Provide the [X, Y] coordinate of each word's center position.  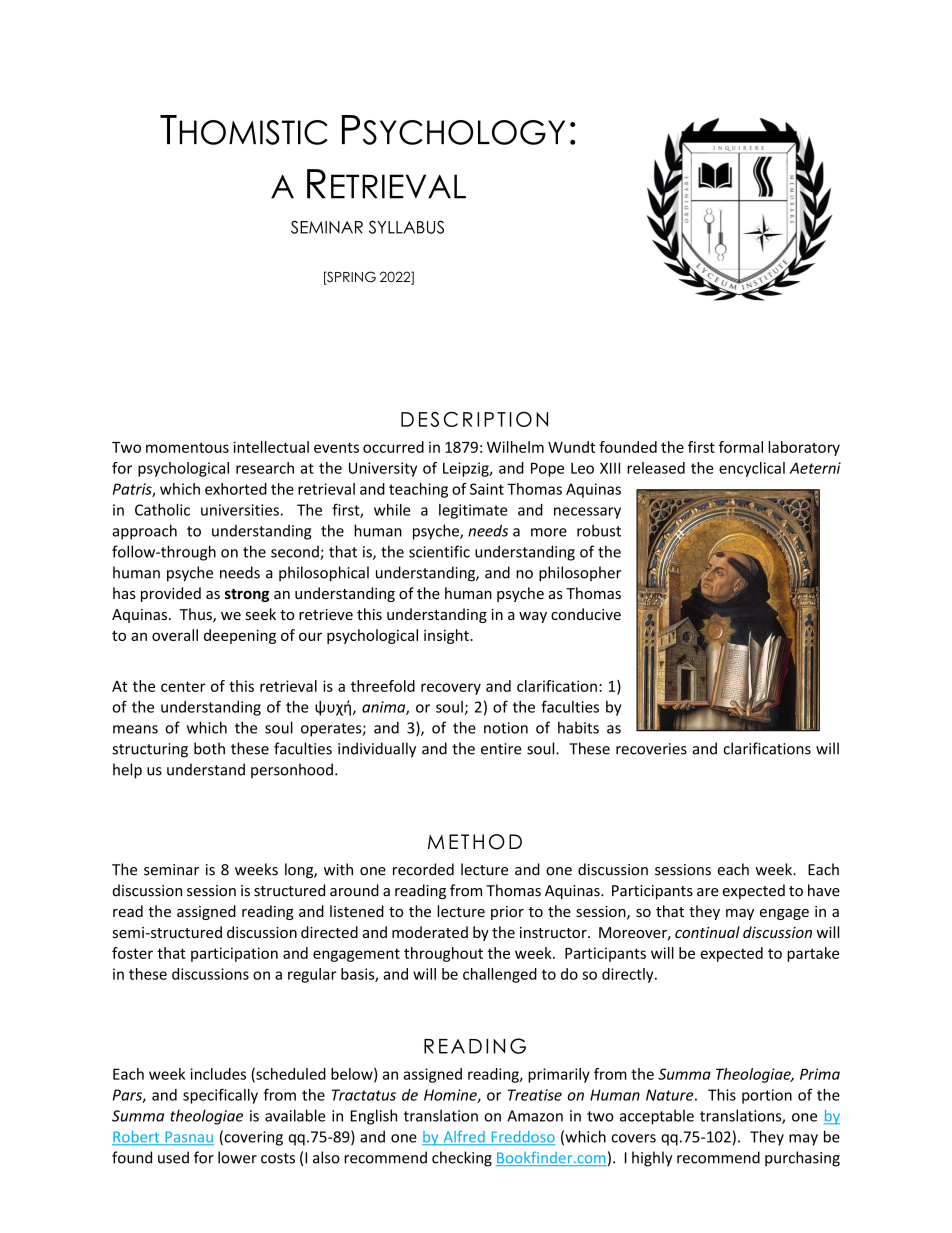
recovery [451, 689]
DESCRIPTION [474, 419]
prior [507, 913]
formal [741, 447]
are [708, 892]
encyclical [752, 469]
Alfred [464, 1138]
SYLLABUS [406, 227]
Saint [487, 489]
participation [234, 954]
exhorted [236, 489]
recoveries [651, 749]
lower [237, 1157]
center [183, 686]
